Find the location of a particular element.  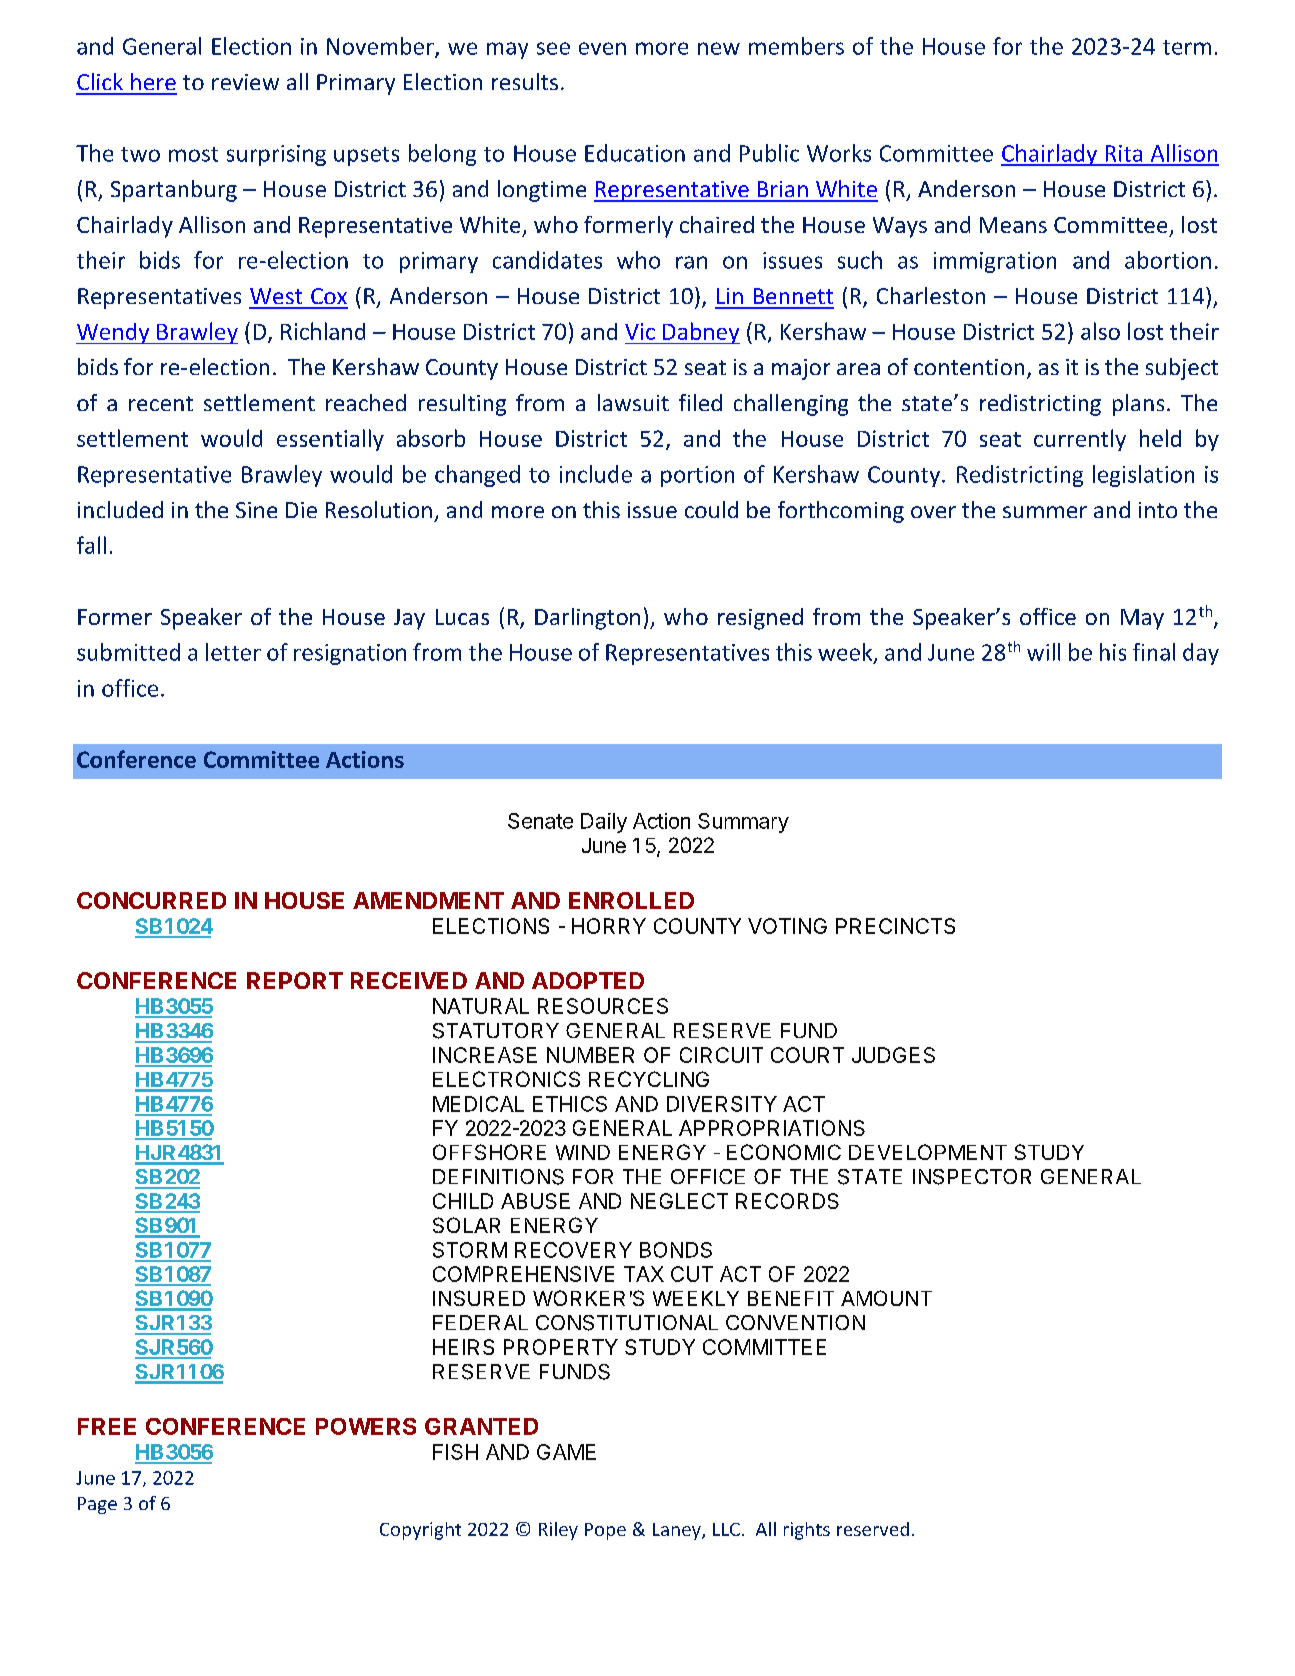

recent is located at coordinates (161, 403).
